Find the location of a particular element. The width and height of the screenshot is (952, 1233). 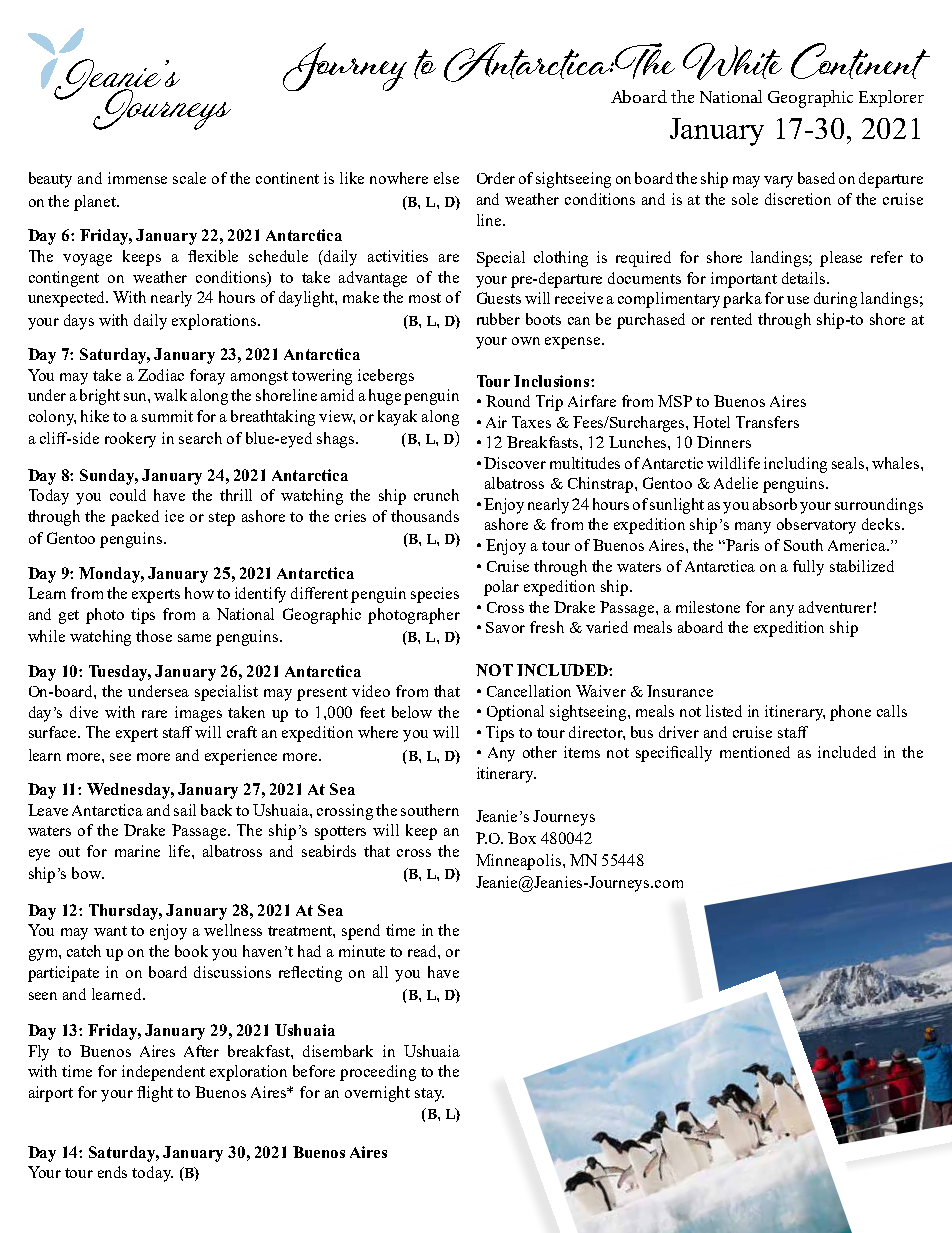

rookery is located at coordinates (130, 440).
